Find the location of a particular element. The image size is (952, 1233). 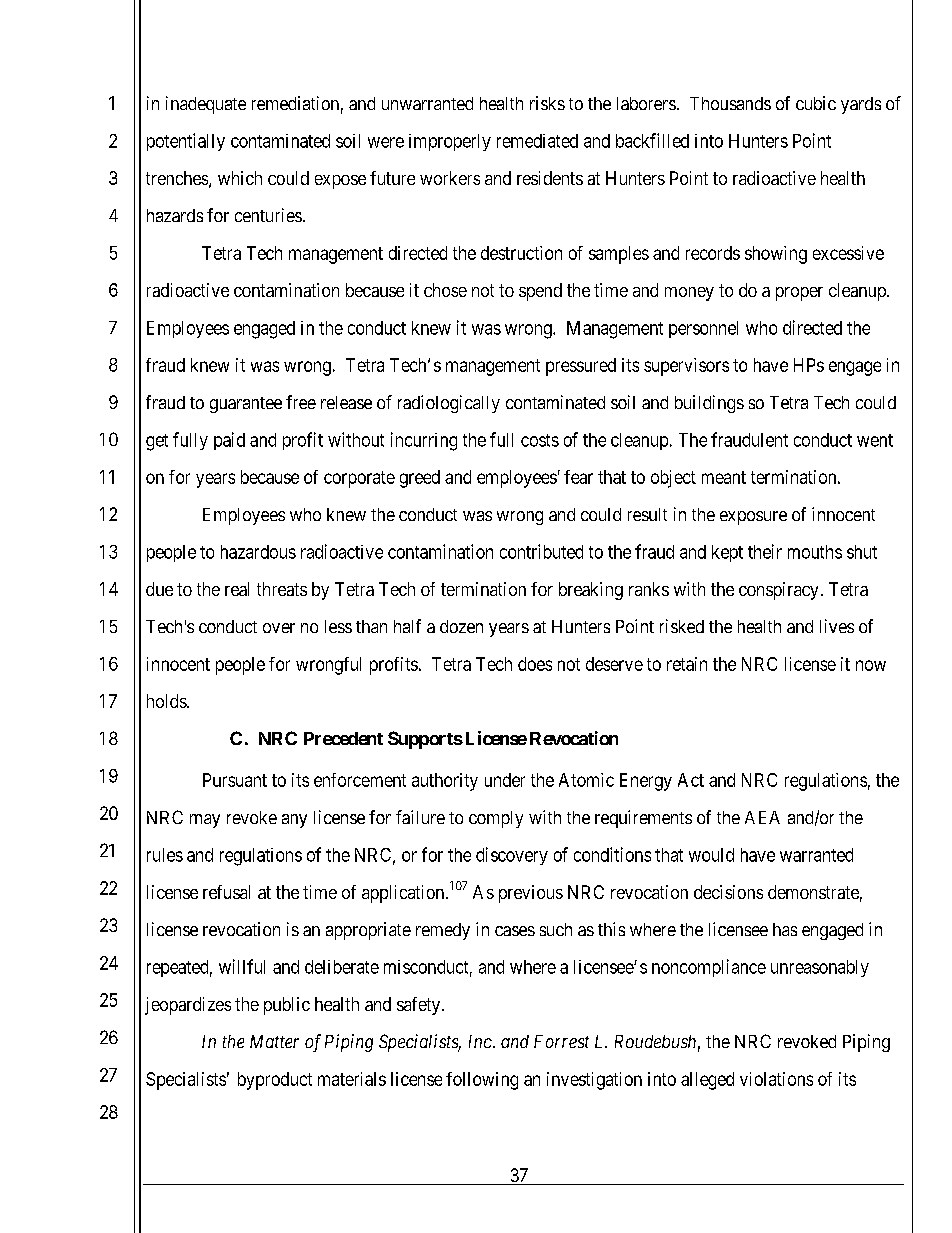

Matter is located at coordinates (274, 1041).
